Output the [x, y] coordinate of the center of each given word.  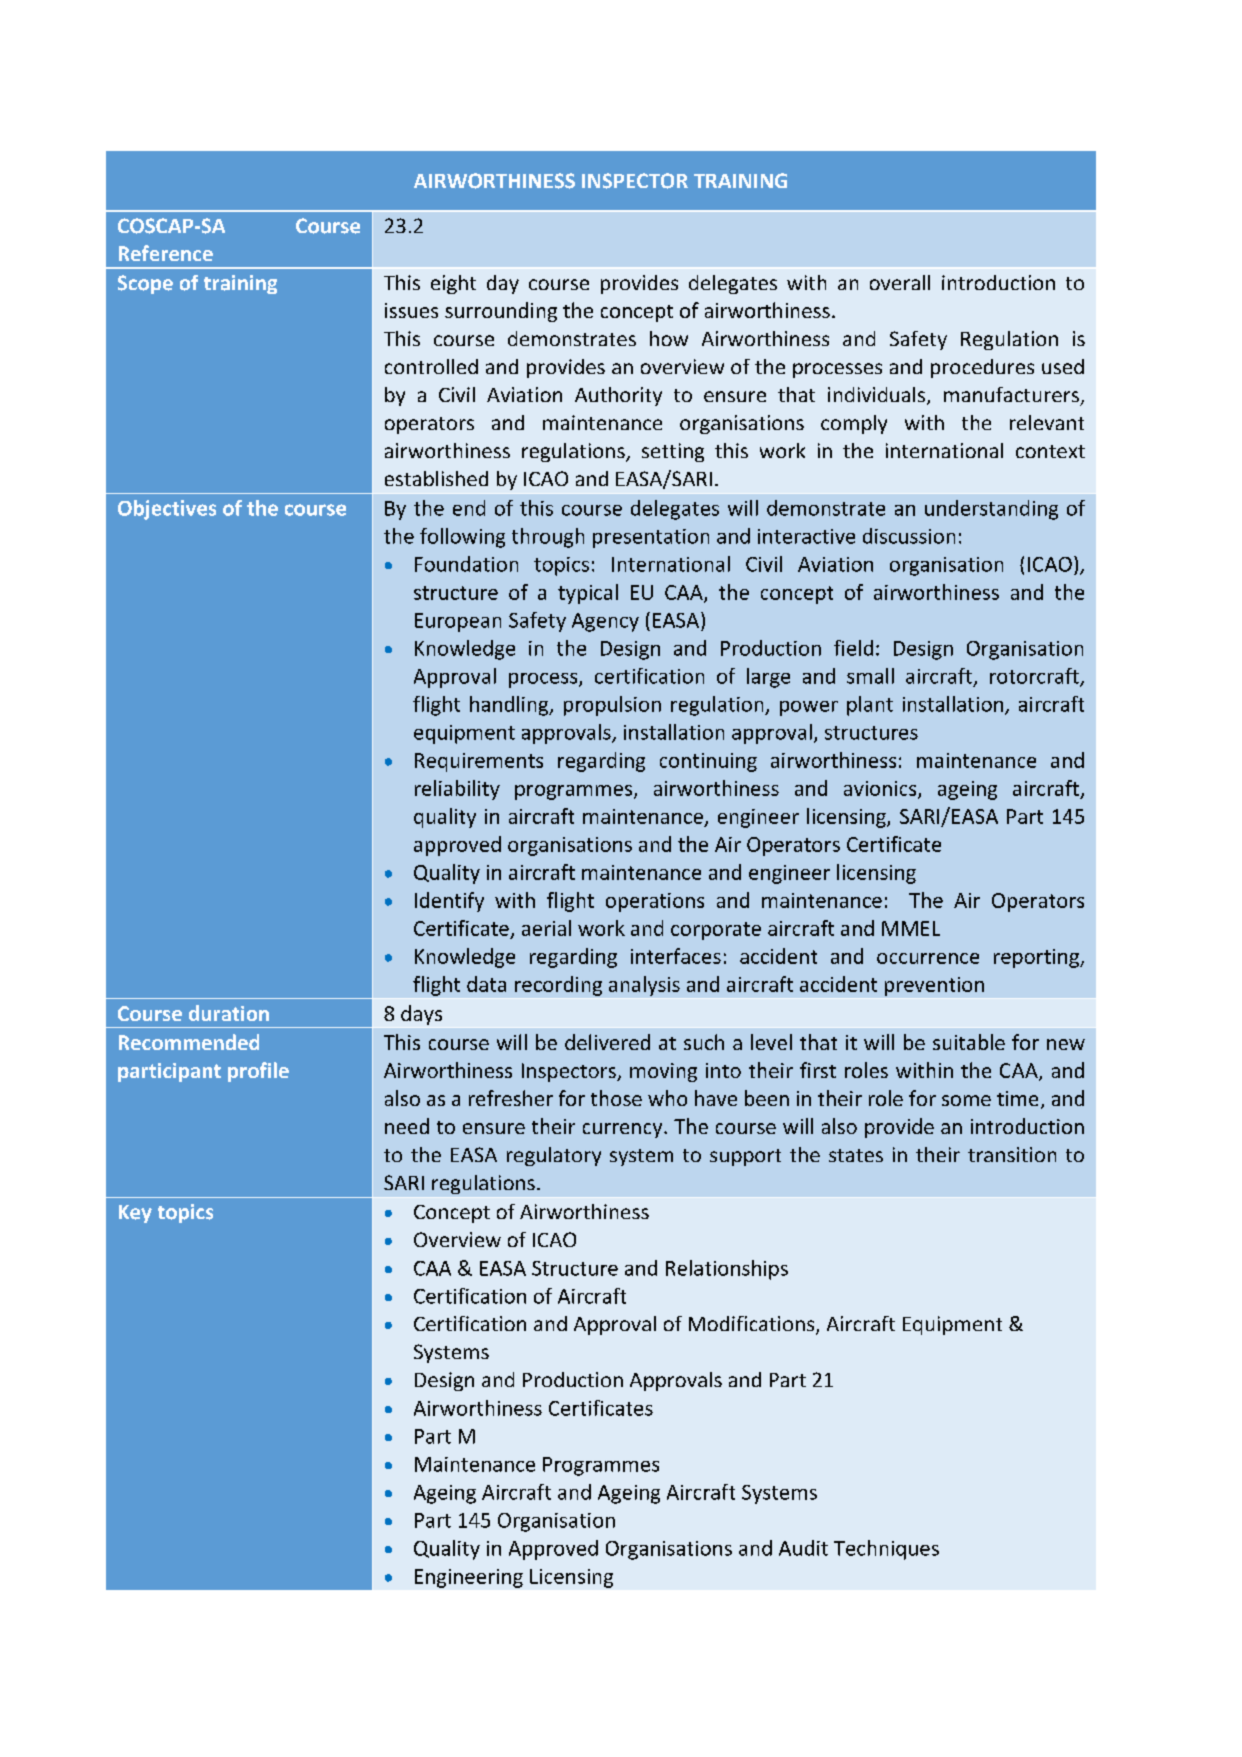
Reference [166, 253]
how [669, 338]
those [616, 1098]
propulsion [612, 706]
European [458, 622]
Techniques [886, 1550]
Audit [803, 1548]
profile [258, 1072]
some [966, 1100]
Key [135, 1214]
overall [900, 282]
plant [870, 706]
